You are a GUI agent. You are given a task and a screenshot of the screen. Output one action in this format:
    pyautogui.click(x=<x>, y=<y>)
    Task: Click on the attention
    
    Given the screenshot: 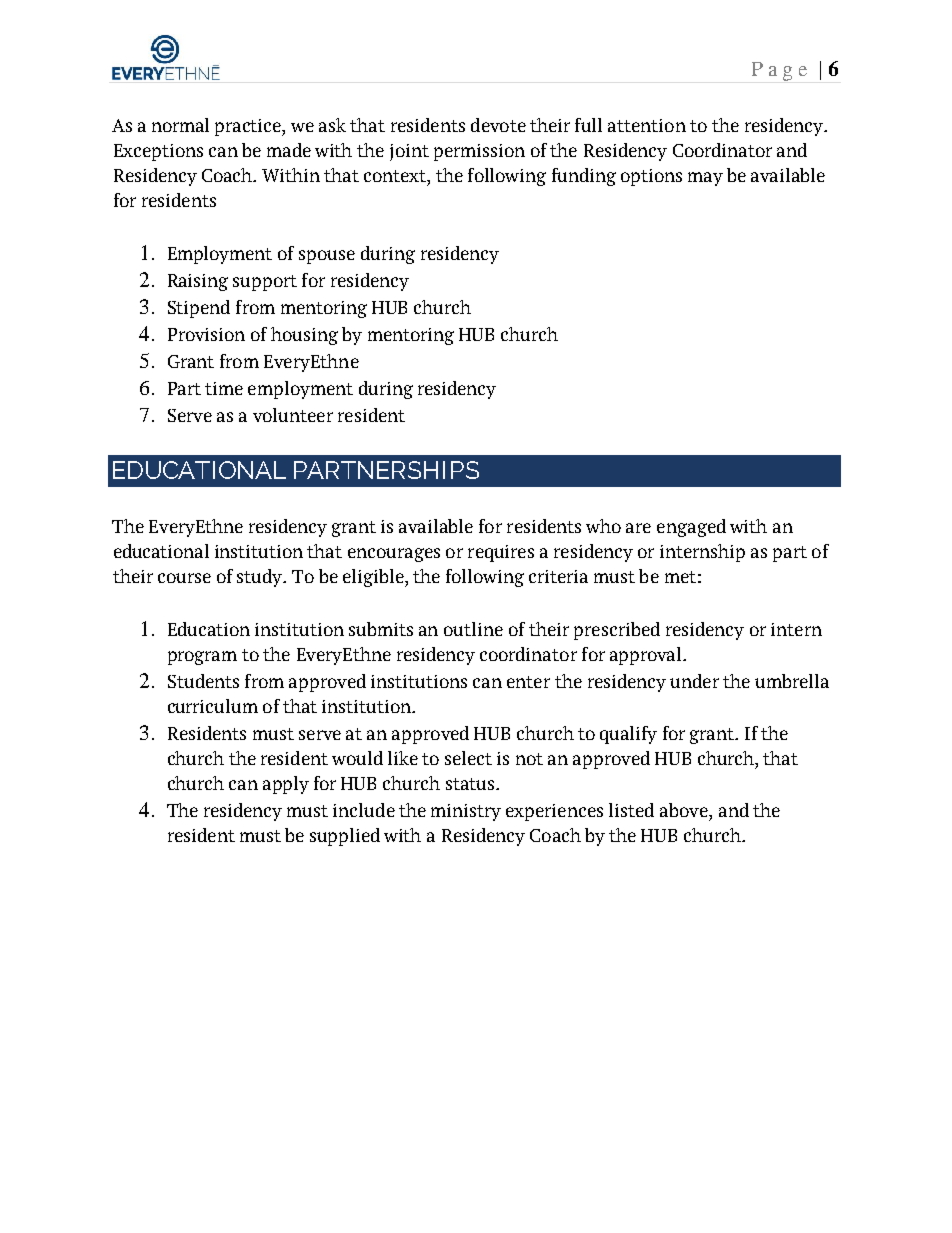 What is the action you would take?
    pyautogui.click(x=647, y=125)
